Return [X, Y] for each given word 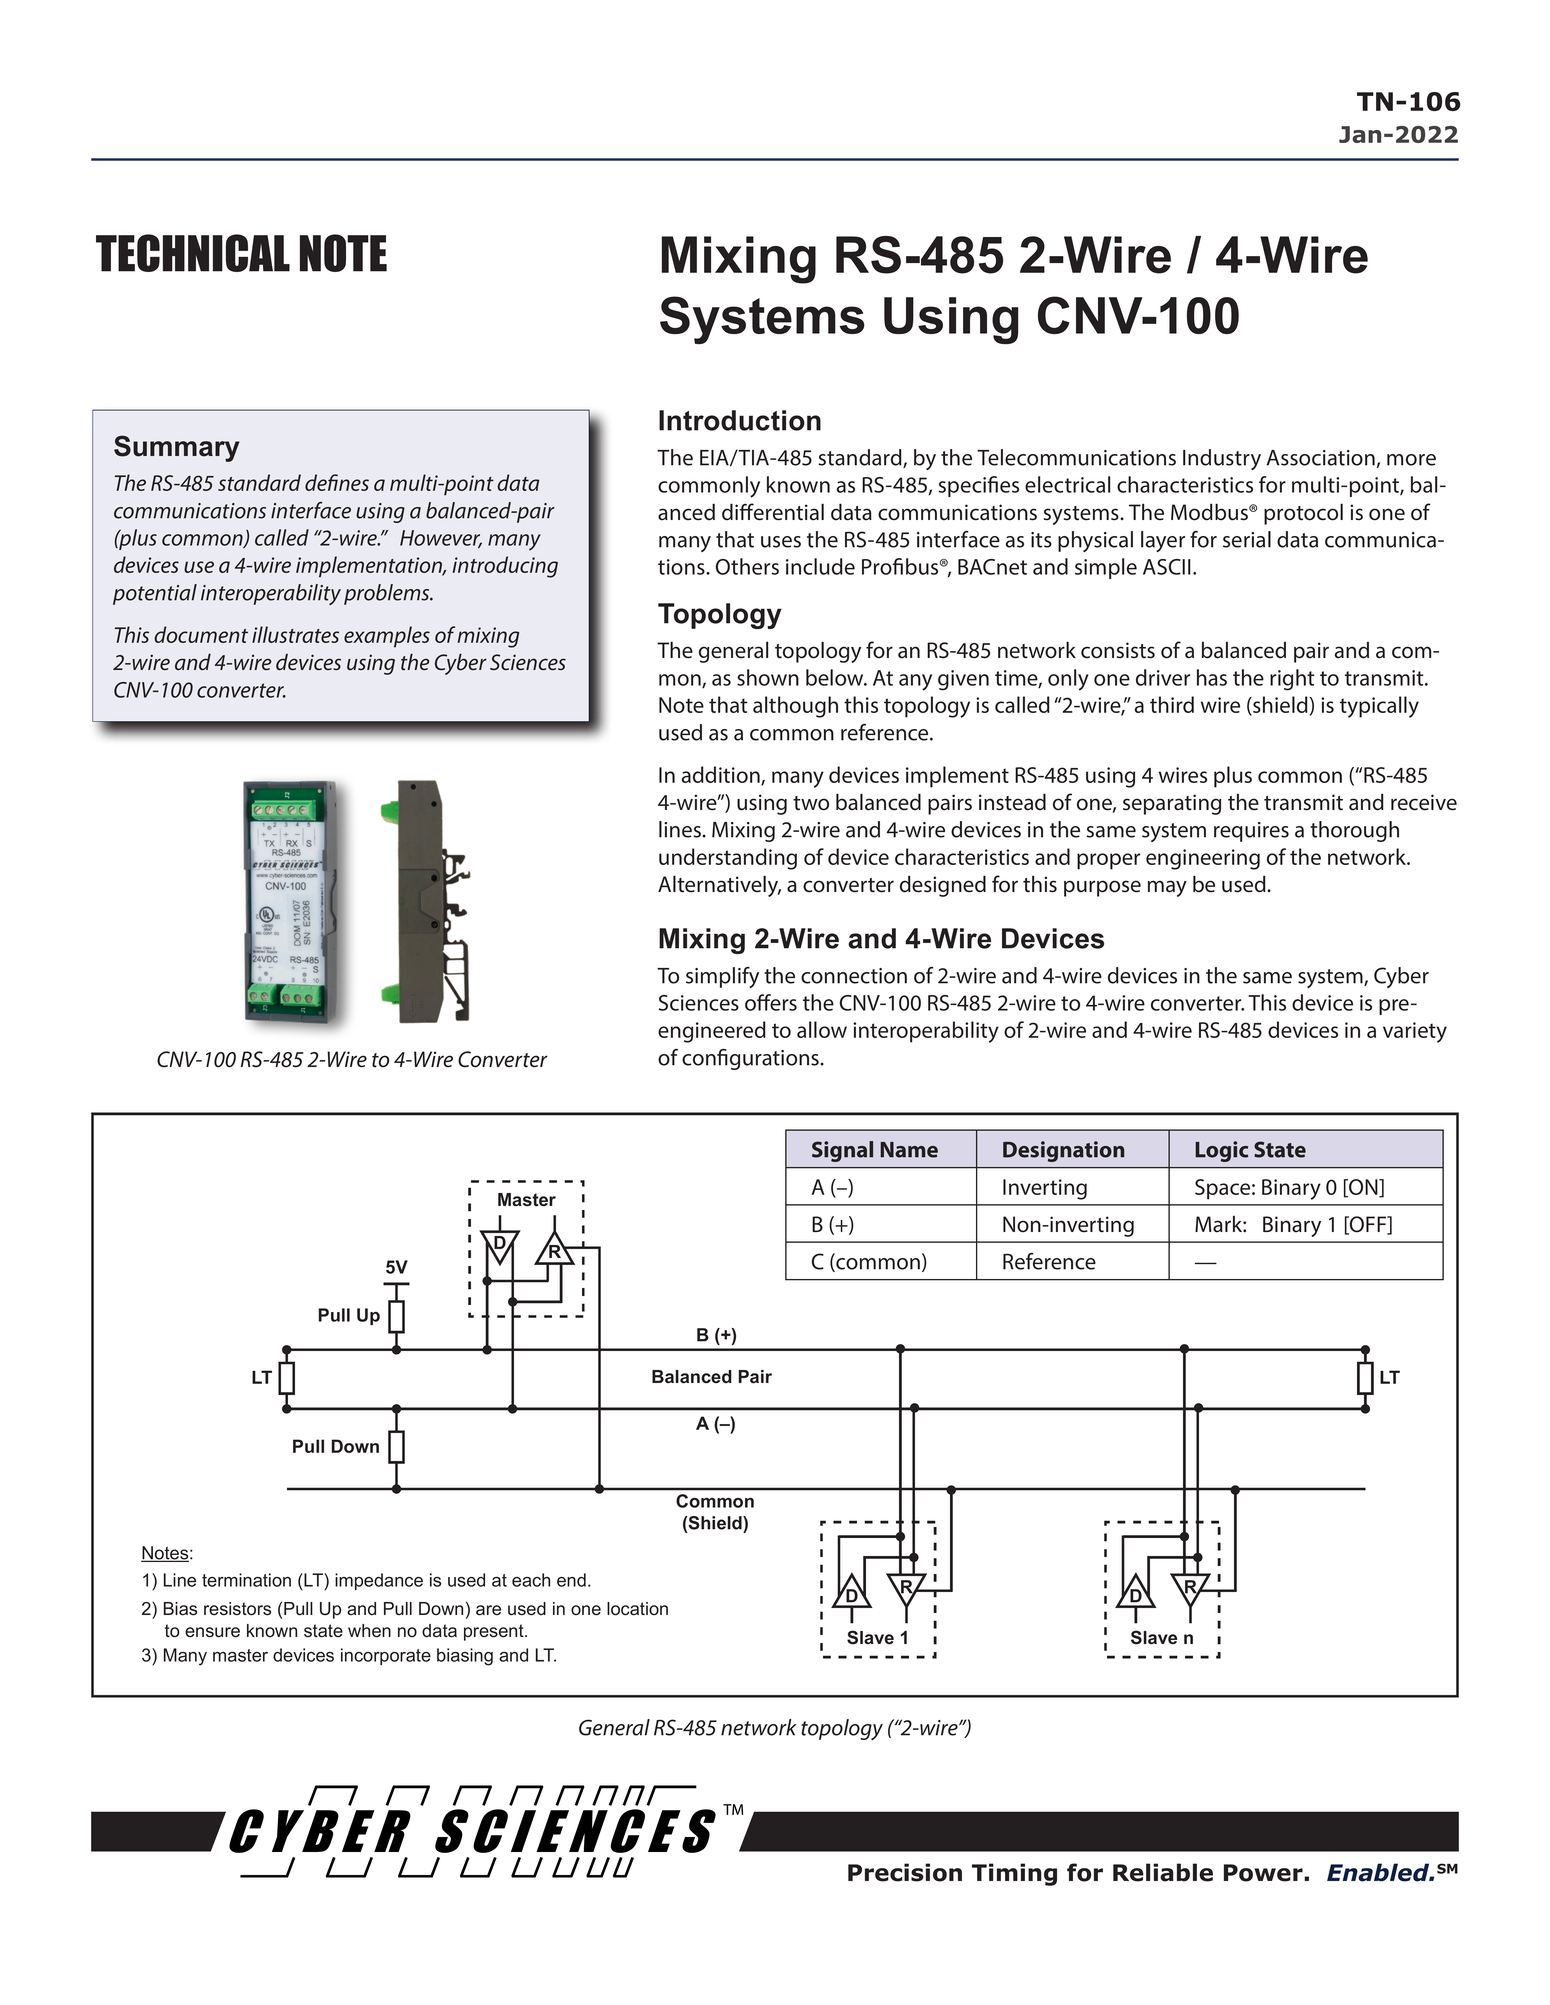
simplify [722, 977]
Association [1321, 458]
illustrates [295, 634]
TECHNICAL [193, 253]
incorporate [386, 1656]
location [637, 1609]
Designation [1063, 1151]
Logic [1221, 1151]
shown [768, 677]
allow [822, 1029]
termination [246, 1580]
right [1292, 680]
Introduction [740, 420]
